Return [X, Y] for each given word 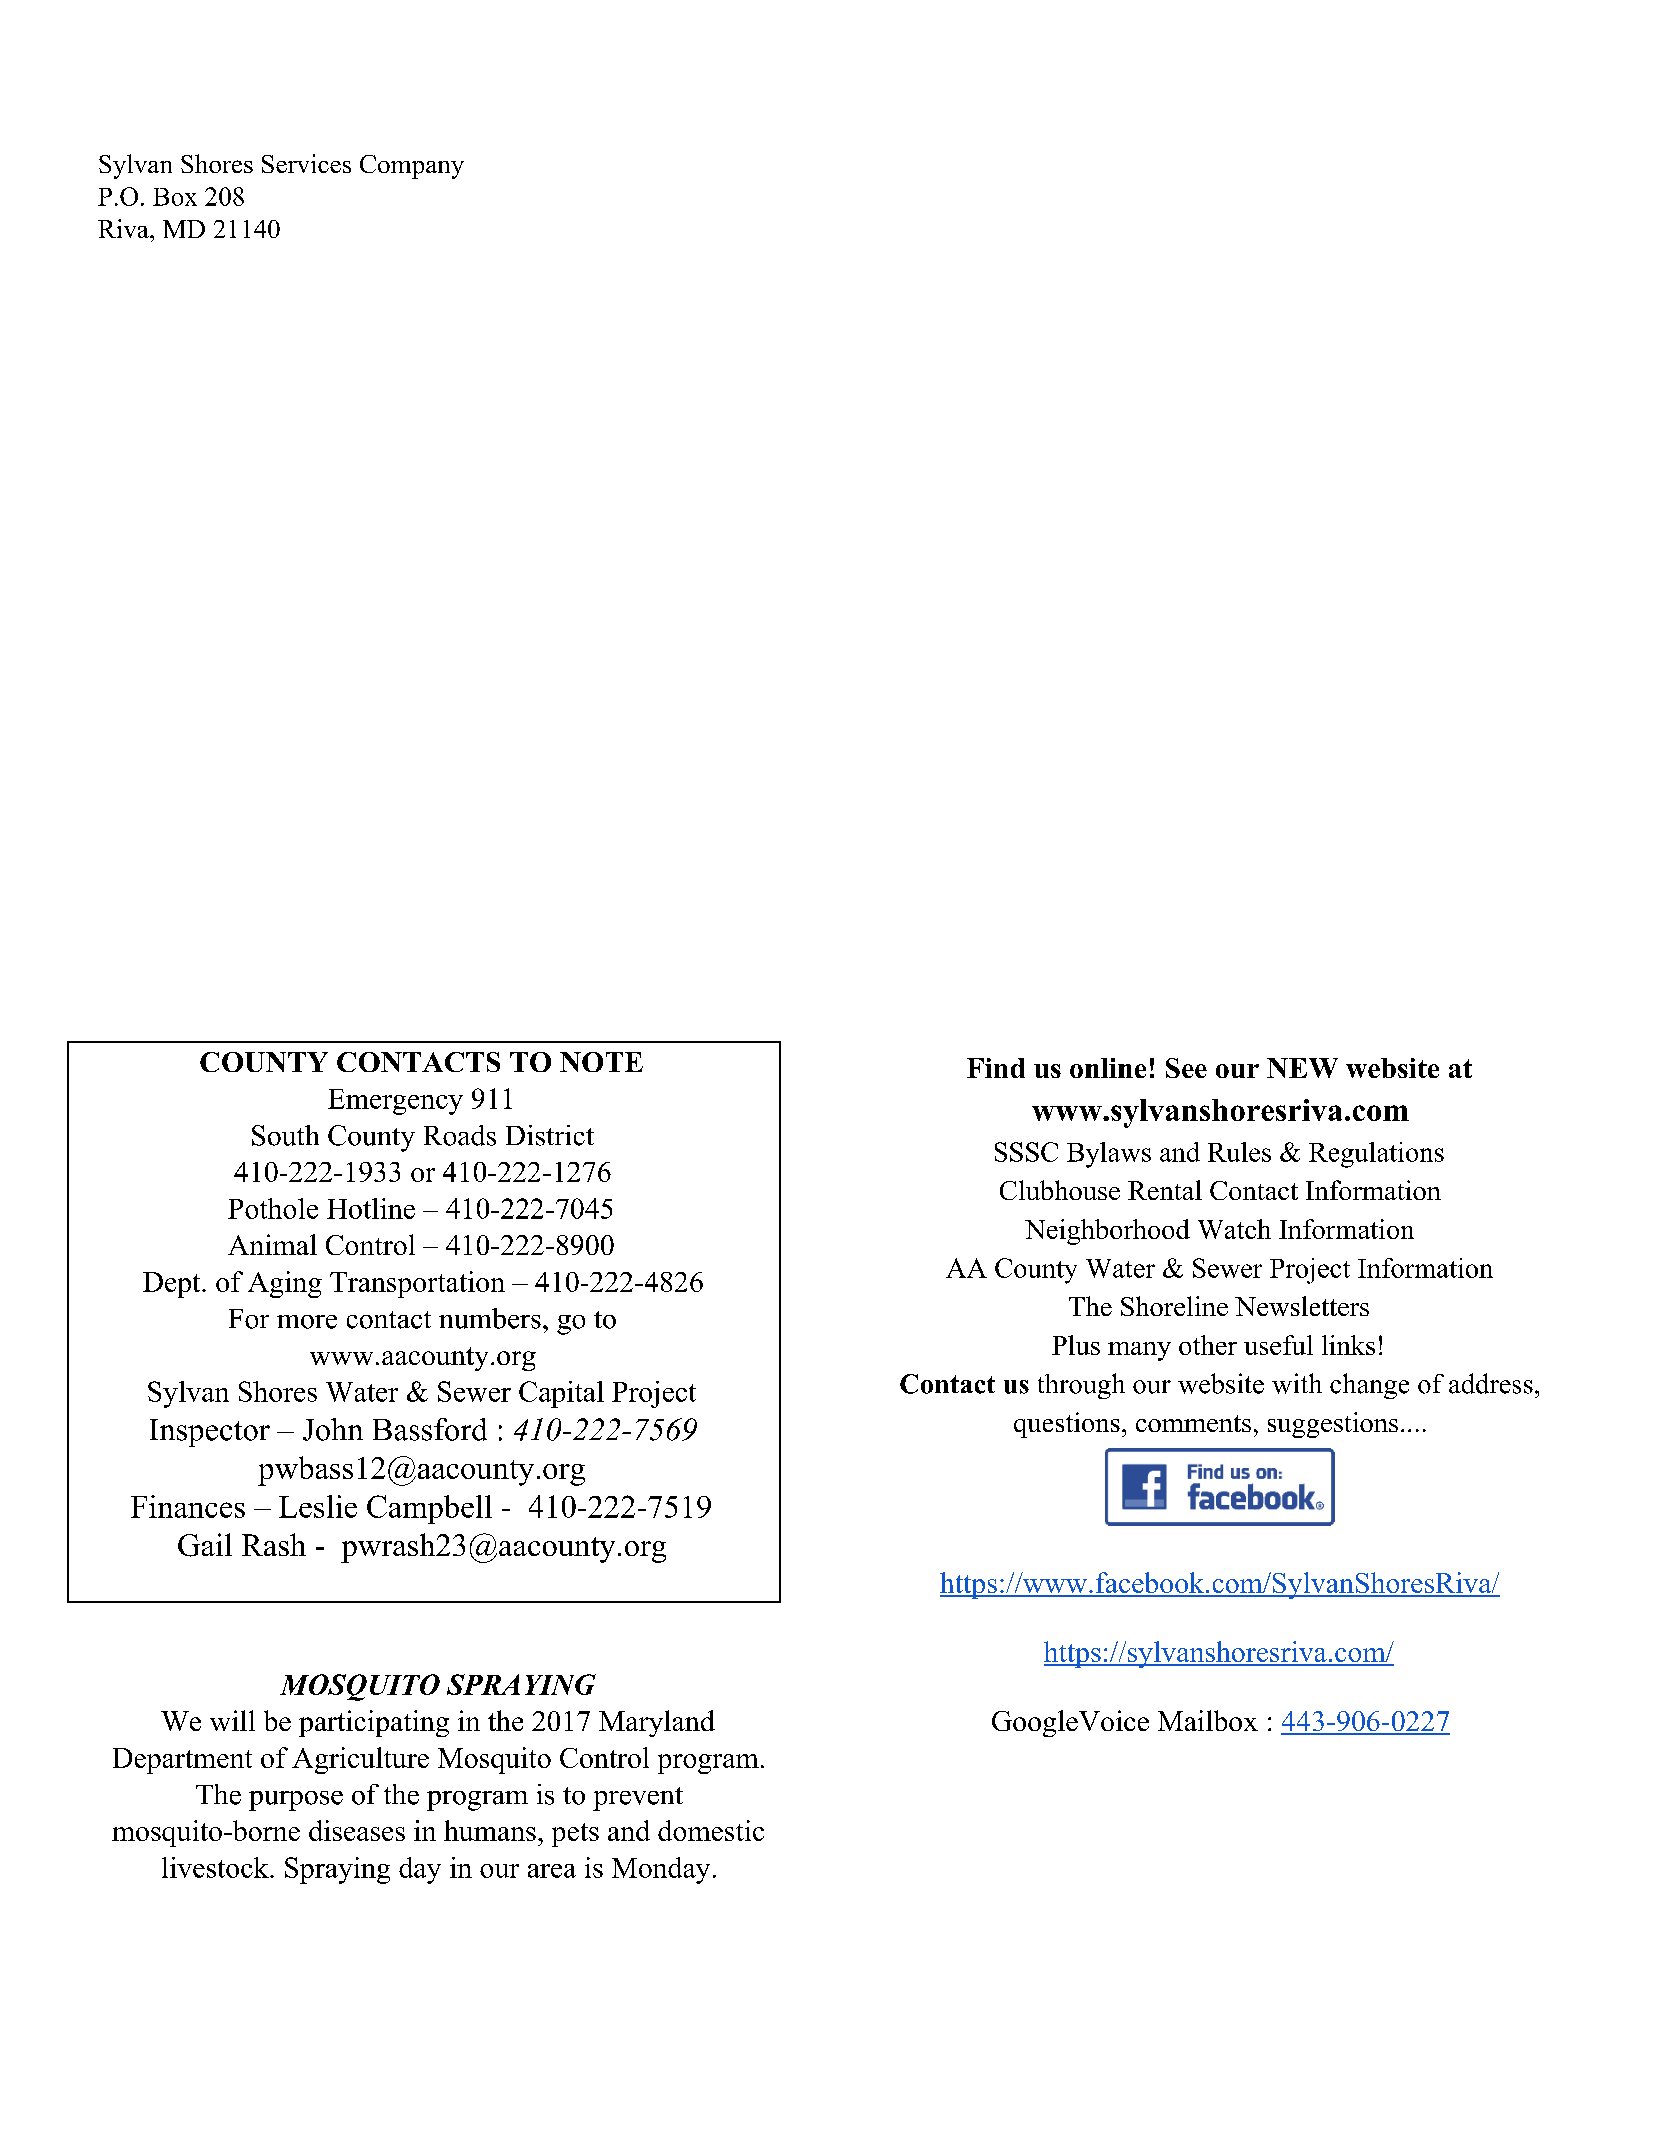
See [1186, 1068]
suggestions [1333, 1425]
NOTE [601, 1062]
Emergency [395, 1102]
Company [412, 167]
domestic [711, 1830]
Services [306, 163]
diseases [357, 1830]
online [1108, 1068]
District [550, 1135]
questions [1067, 1425]
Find [996, 1068]
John [333, 1429]
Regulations [1376, 1155]
